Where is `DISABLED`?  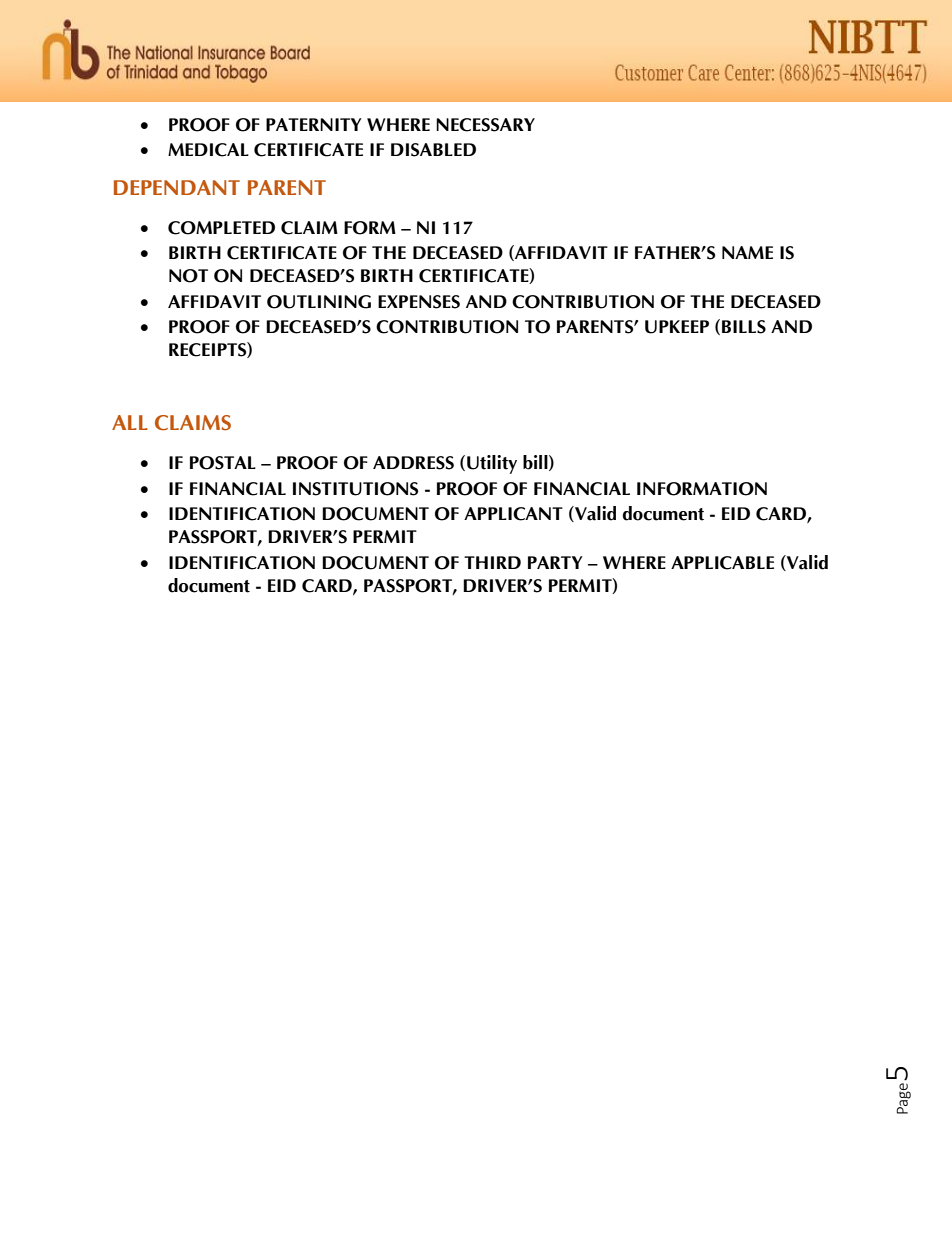 DISABLED is located at coordinates (433, 150).
